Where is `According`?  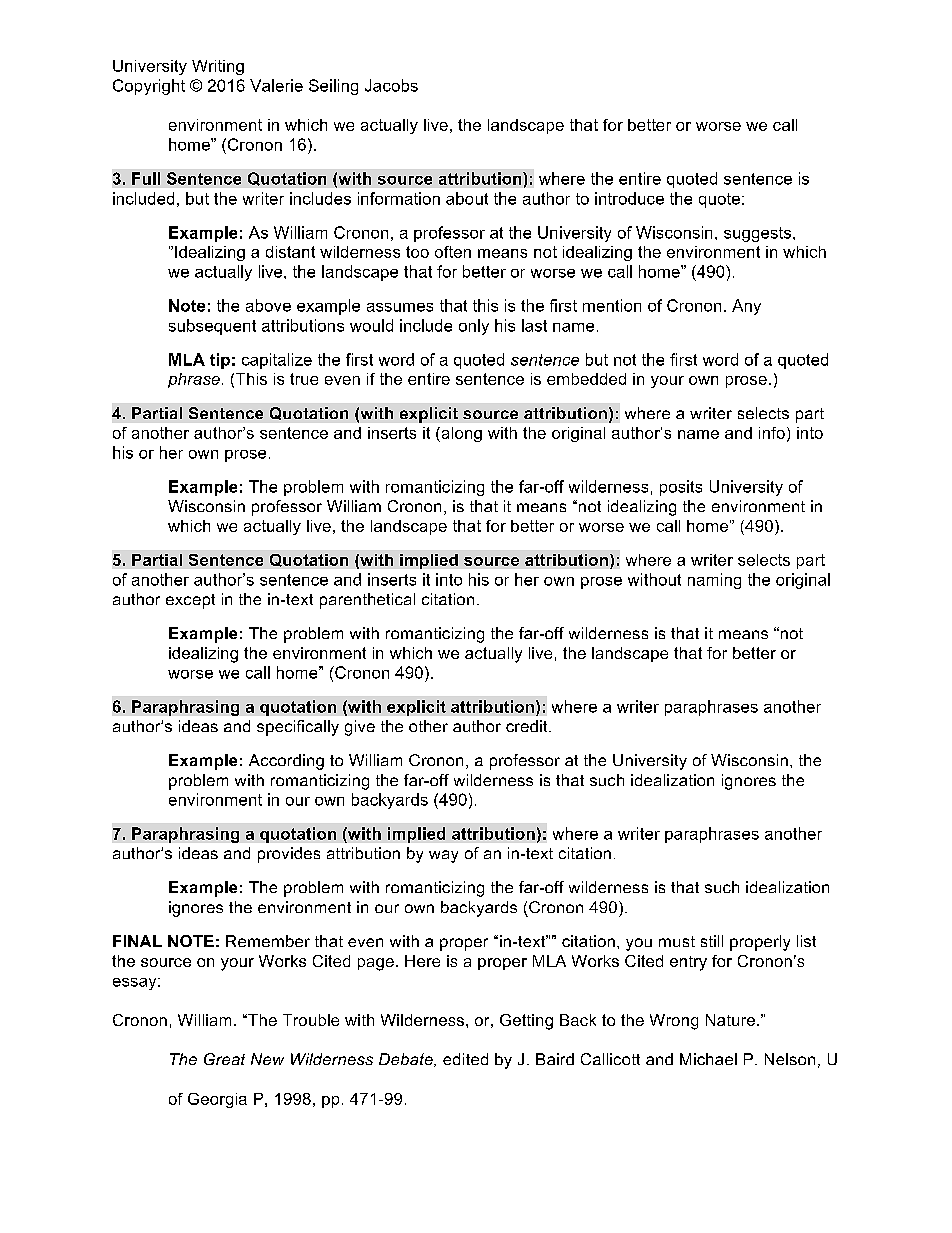 According is located at coordinates (286, 762).
